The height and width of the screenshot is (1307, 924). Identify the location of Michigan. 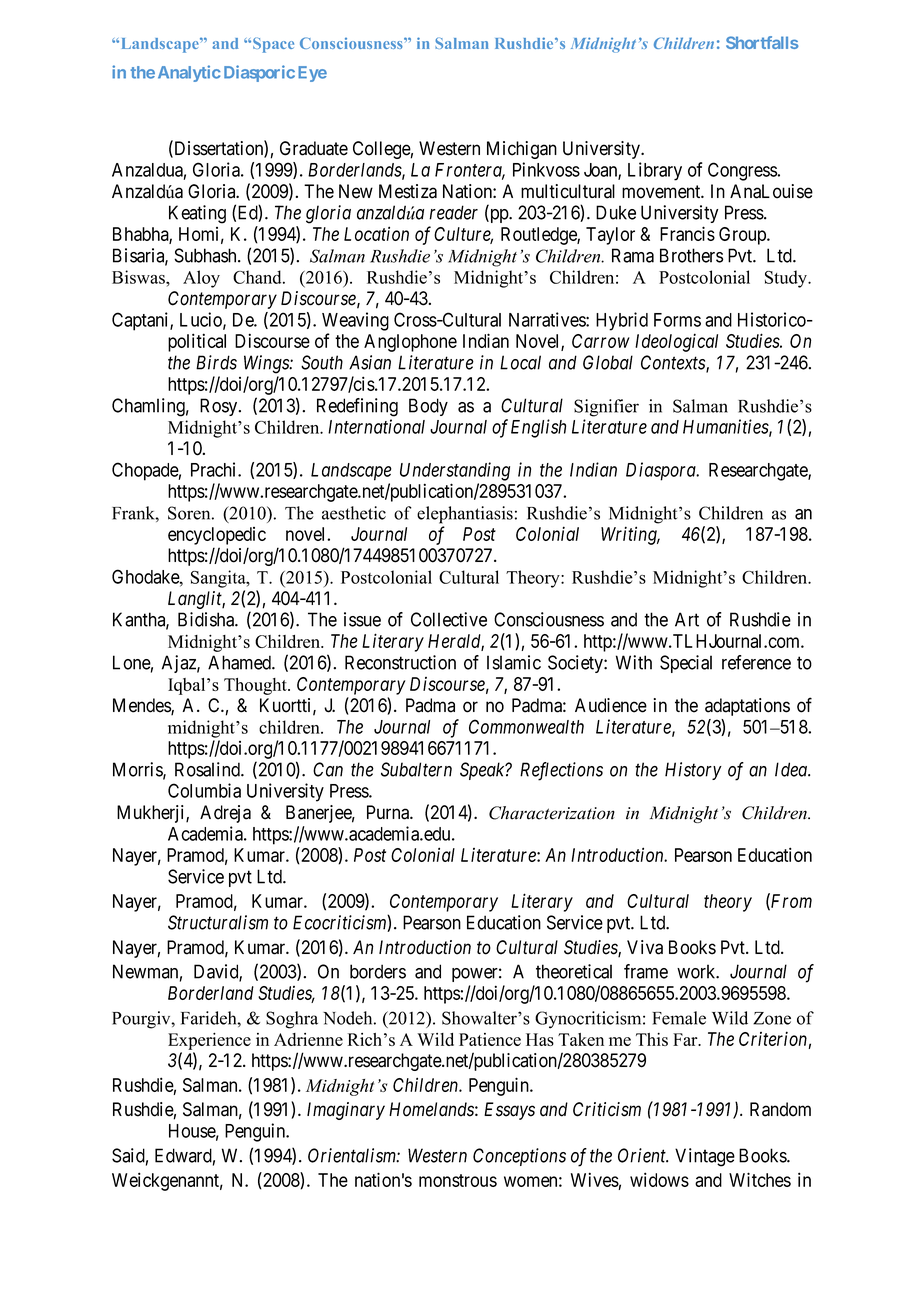
(522, 150).
